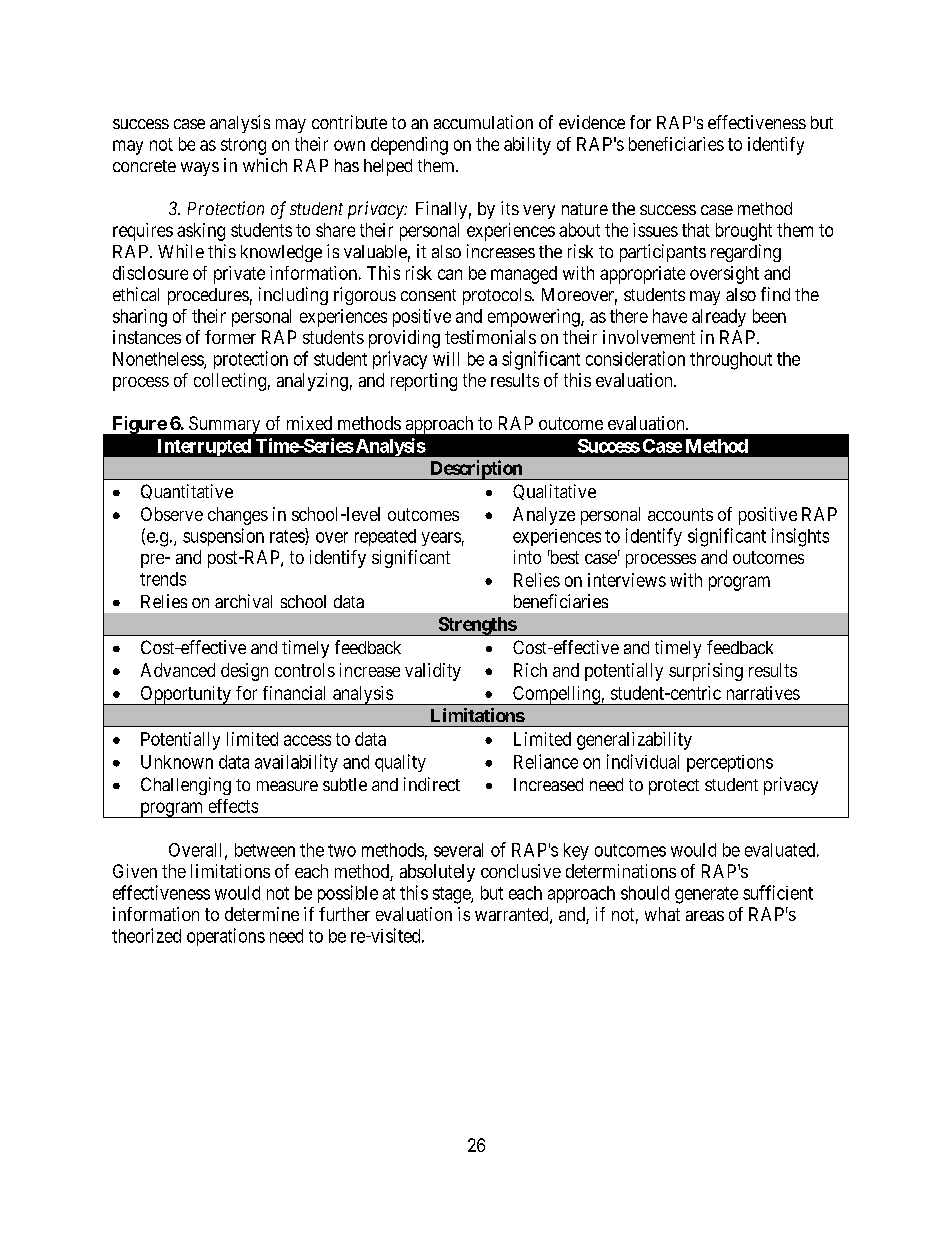 The width and height of the screenshot is (952, 1233). I want to click on evidence, so click(592, 122).
